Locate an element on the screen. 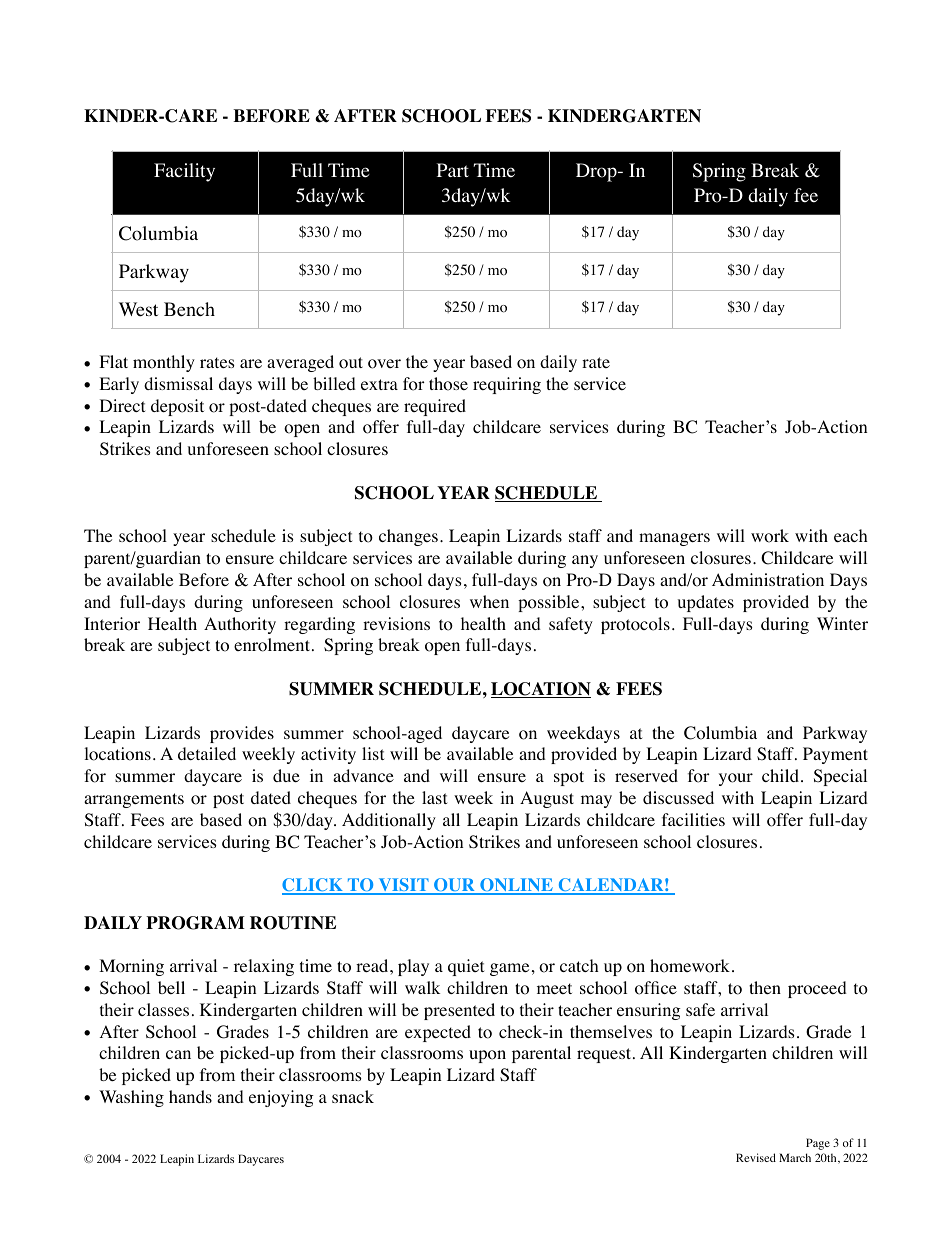  changes is located at coordinates (408, 537).
